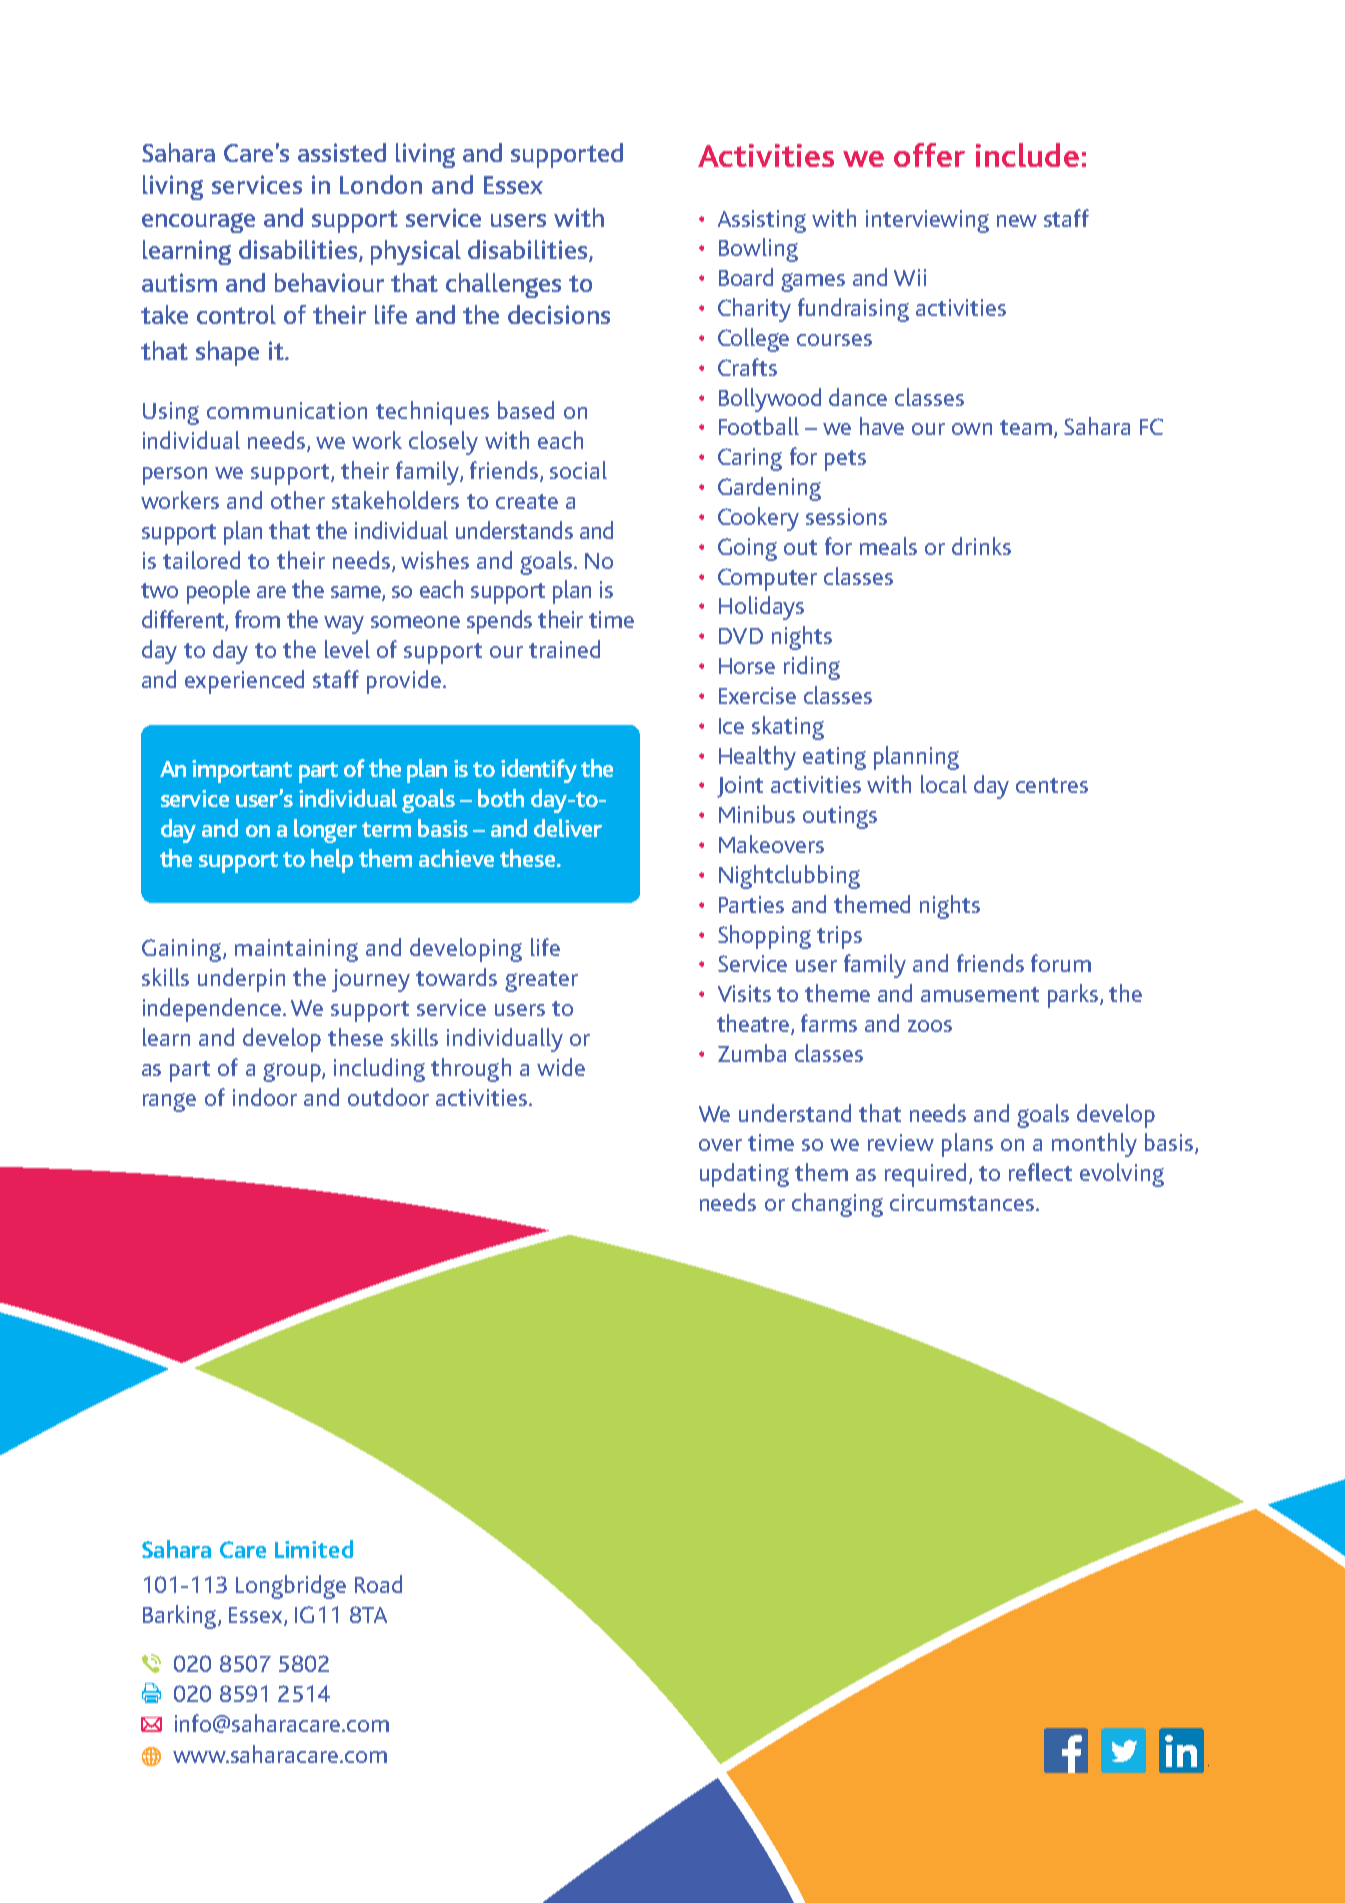 This image has width=1345, height=1903. I want to click on forum, so click(1061, 963).
